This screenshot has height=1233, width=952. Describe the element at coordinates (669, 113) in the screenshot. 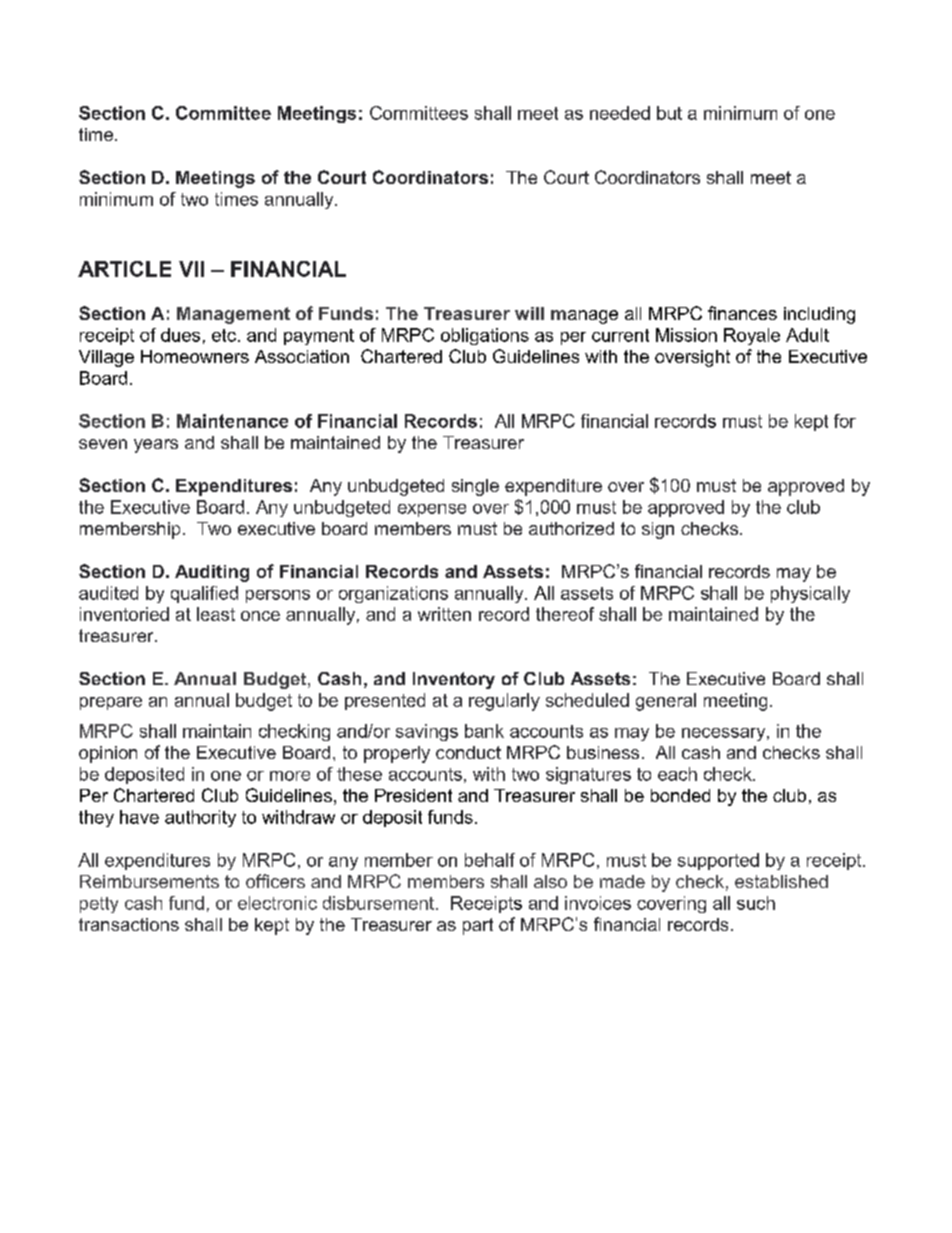

I see `but` at that location.
